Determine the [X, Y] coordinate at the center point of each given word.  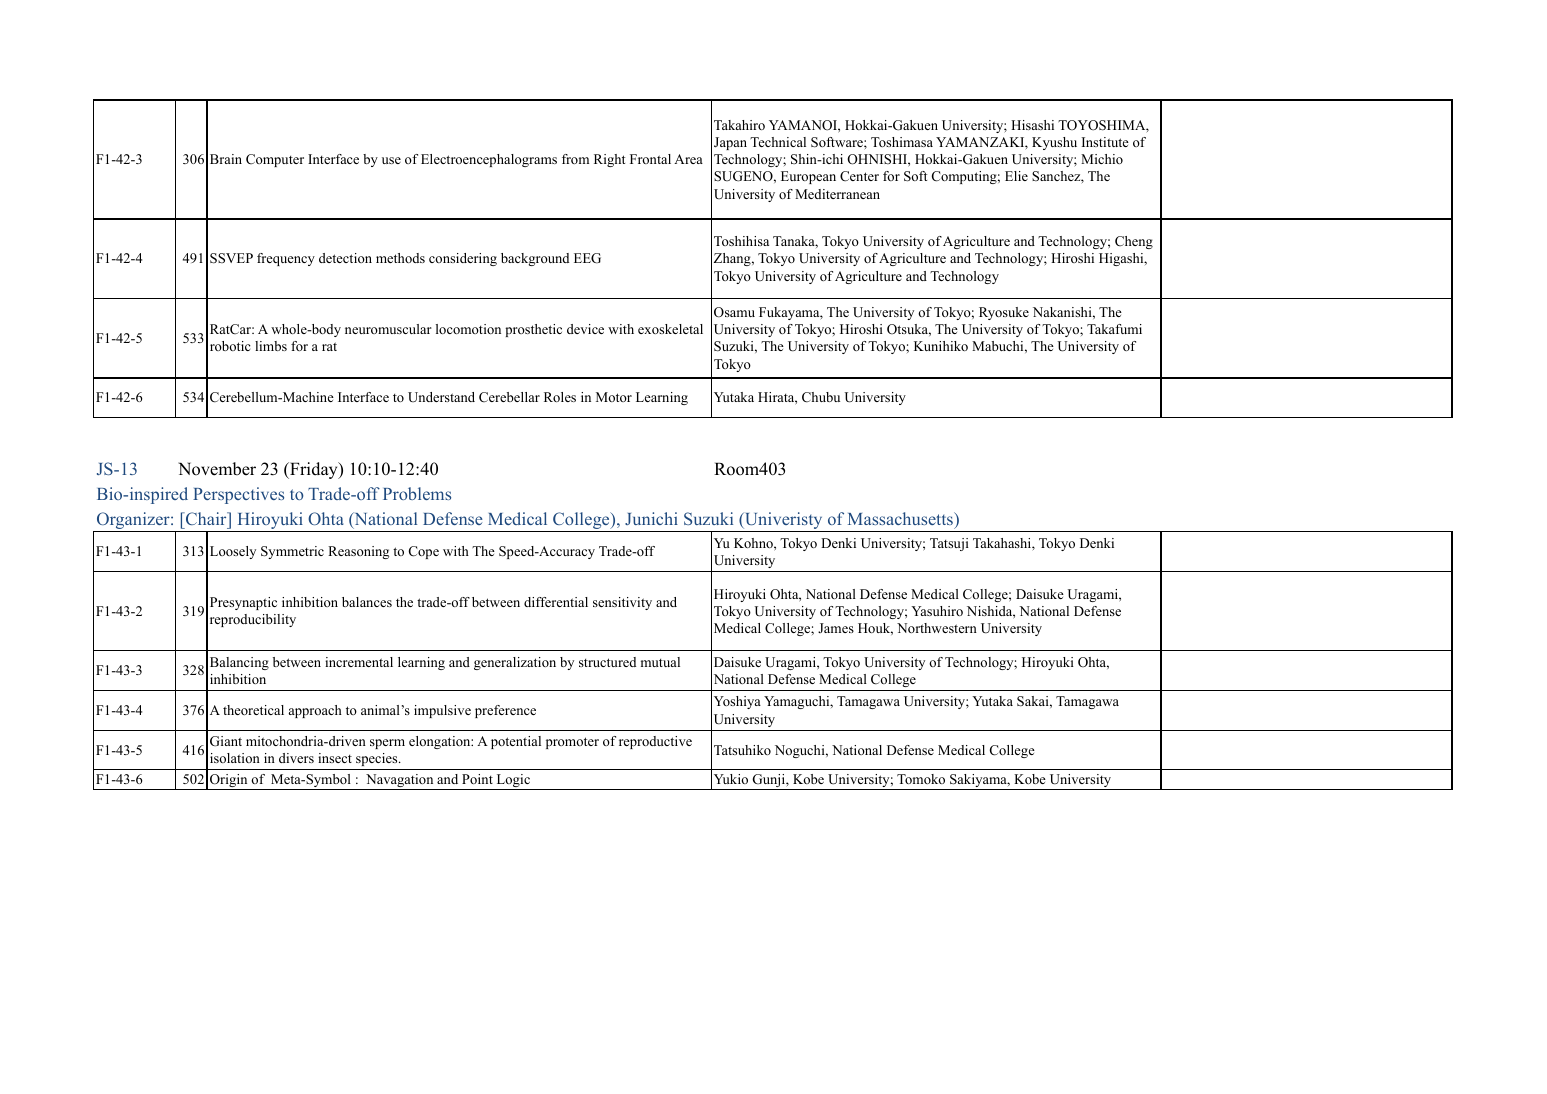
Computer [275, 160]
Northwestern [937, 628]
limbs [271, 346]
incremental [359, 662]
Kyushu [1054, 143]
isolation [235, 758]
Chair [206, 518]
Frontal [650, 159]
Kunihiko [941, 346]
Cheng [1134, 242]
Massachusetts [901, 518]
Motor [614, 397]
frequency [286, 259]
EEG [587, 258]
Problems [417, 493]
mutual [660, 662]
